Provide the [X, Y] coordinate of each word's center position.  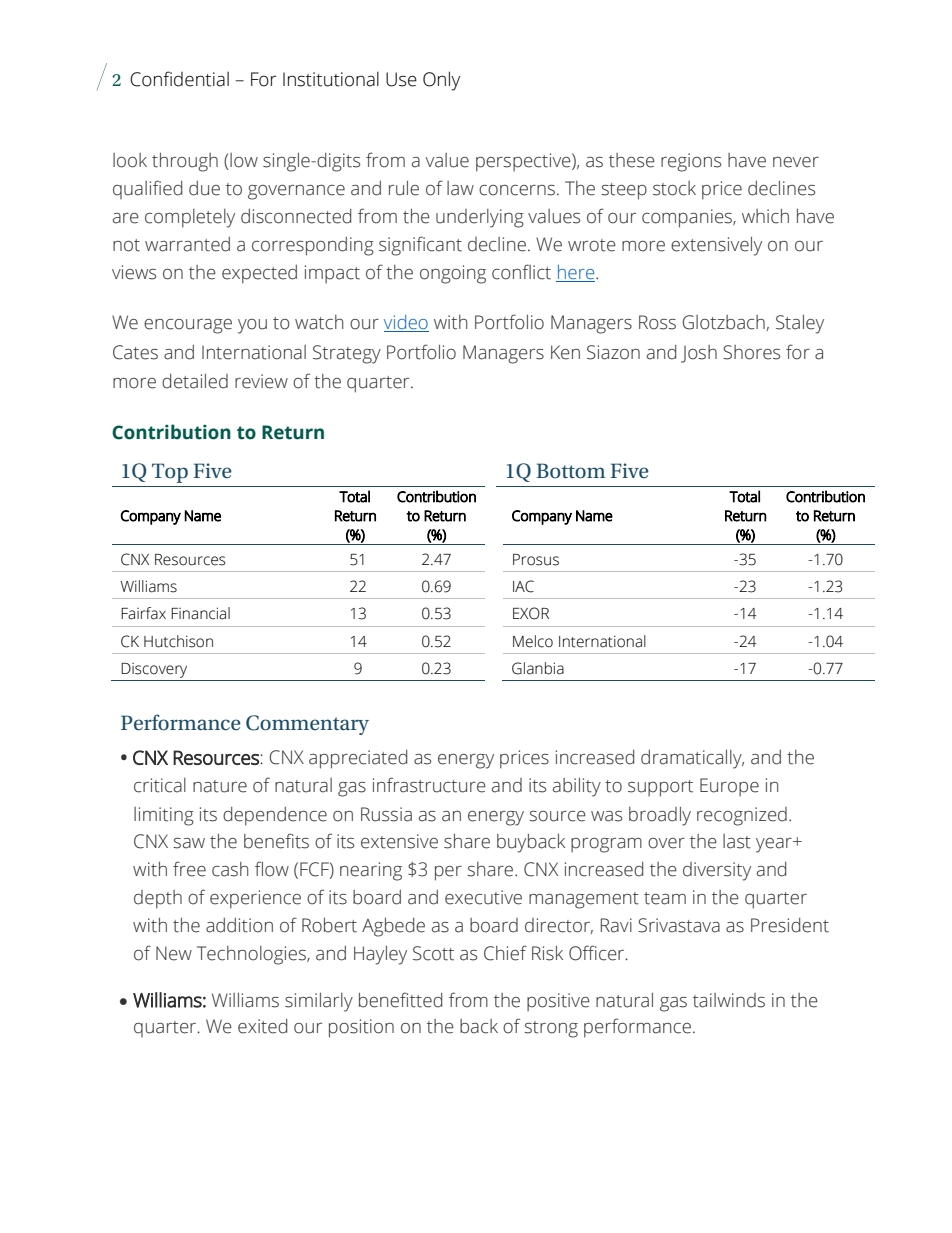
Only [441, 81]
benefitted [400, 1000]
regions [691, 162]
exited [262, 1026]
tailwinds [729, 1000]
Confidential [179, 79]
